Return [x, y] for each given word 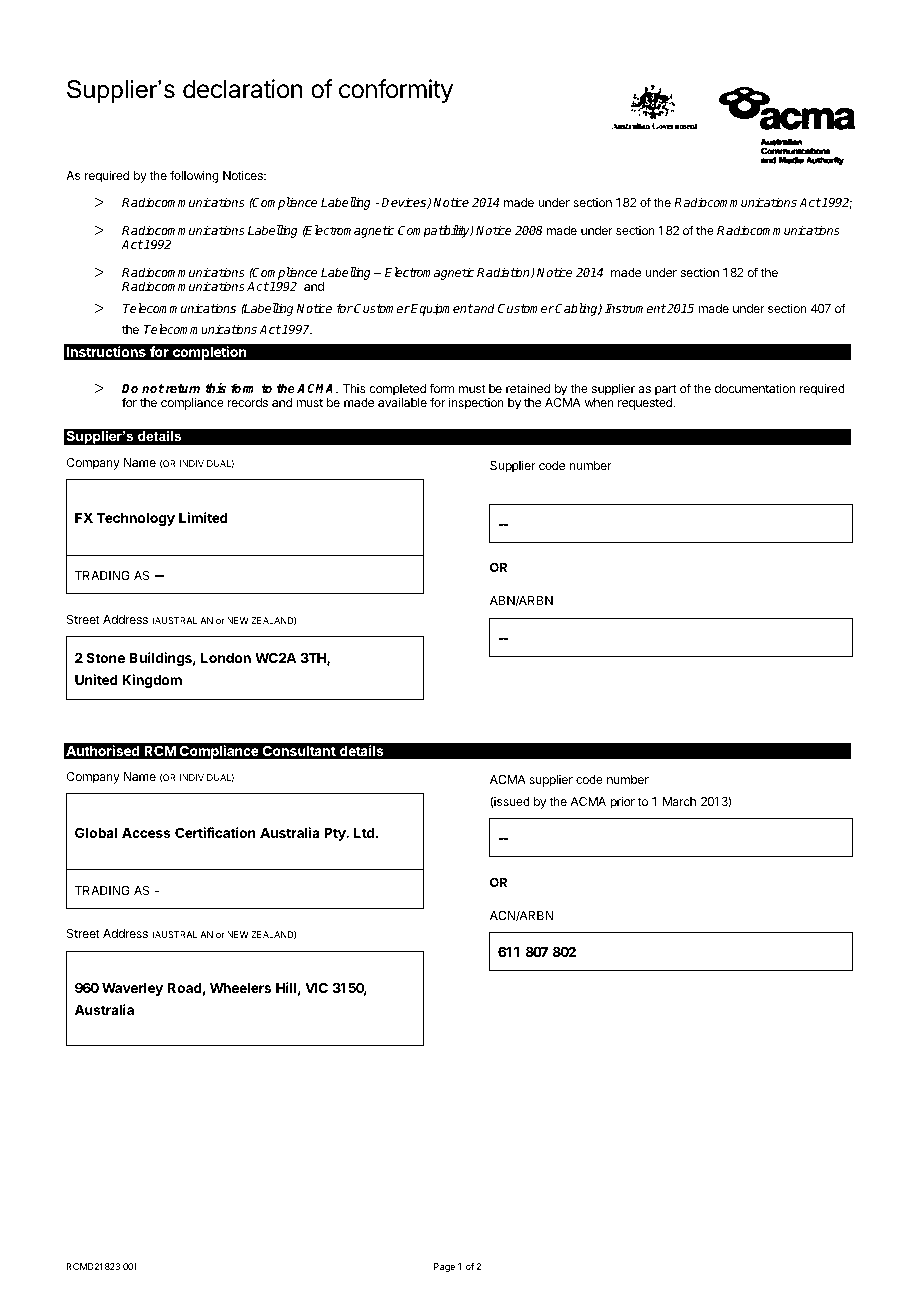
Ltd [365, 833]
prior [622, 802]
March [679, 801]
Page [444, 1267]
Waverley [132, 989]
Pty [336, 834]
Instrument [635, 308]
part [666, 390]
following [194, 176]
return [182, 388]
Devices [405, 203]
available [402, 402]
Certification [215, 832]
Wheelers [240, 988]
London [226, 658]
